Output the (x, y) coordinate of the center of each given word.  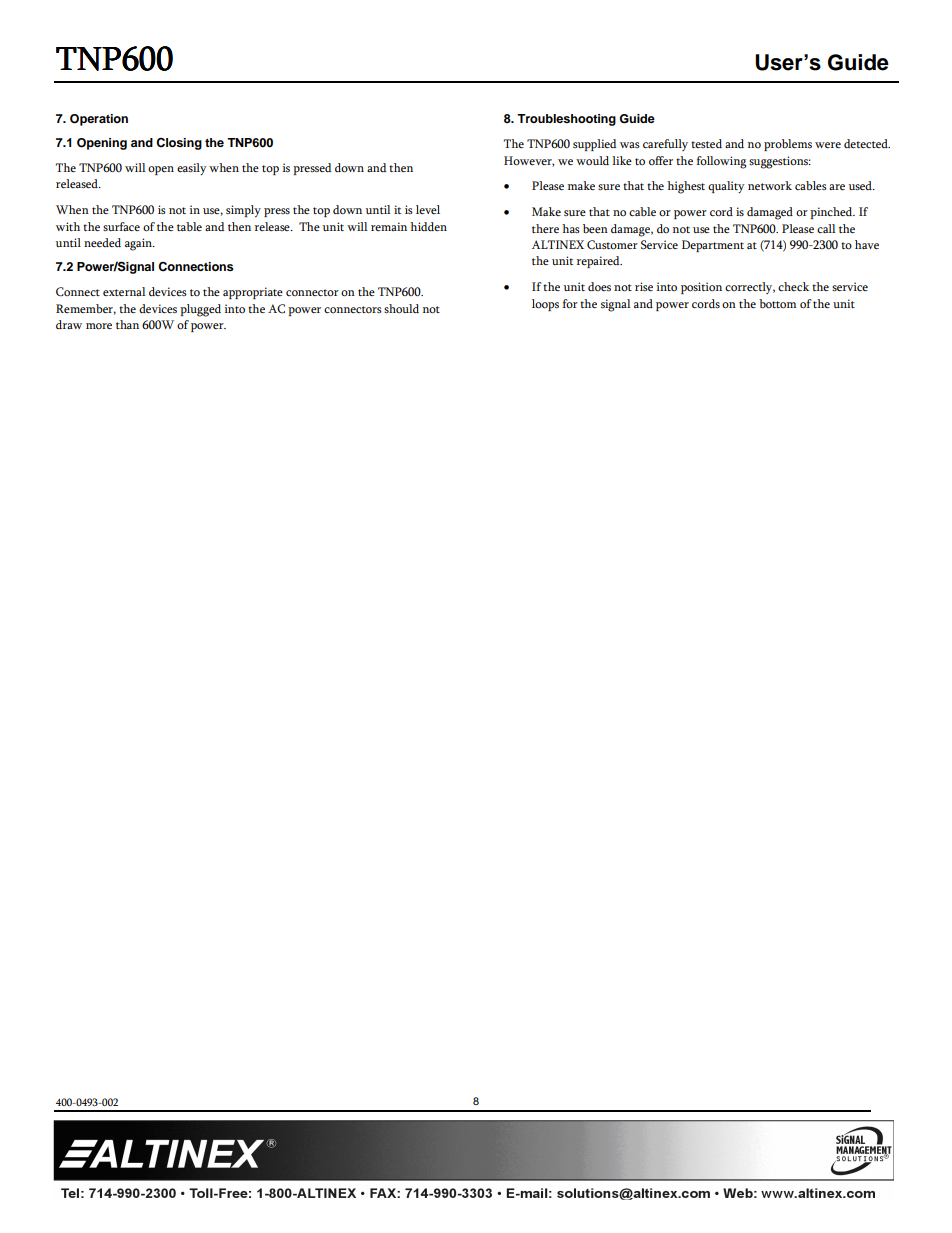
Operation (99, 120)
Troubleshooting (566, 120)
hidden (428, 226)
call (826, 228)
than (127, 324)
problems (788, 145)
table (189, 227)
